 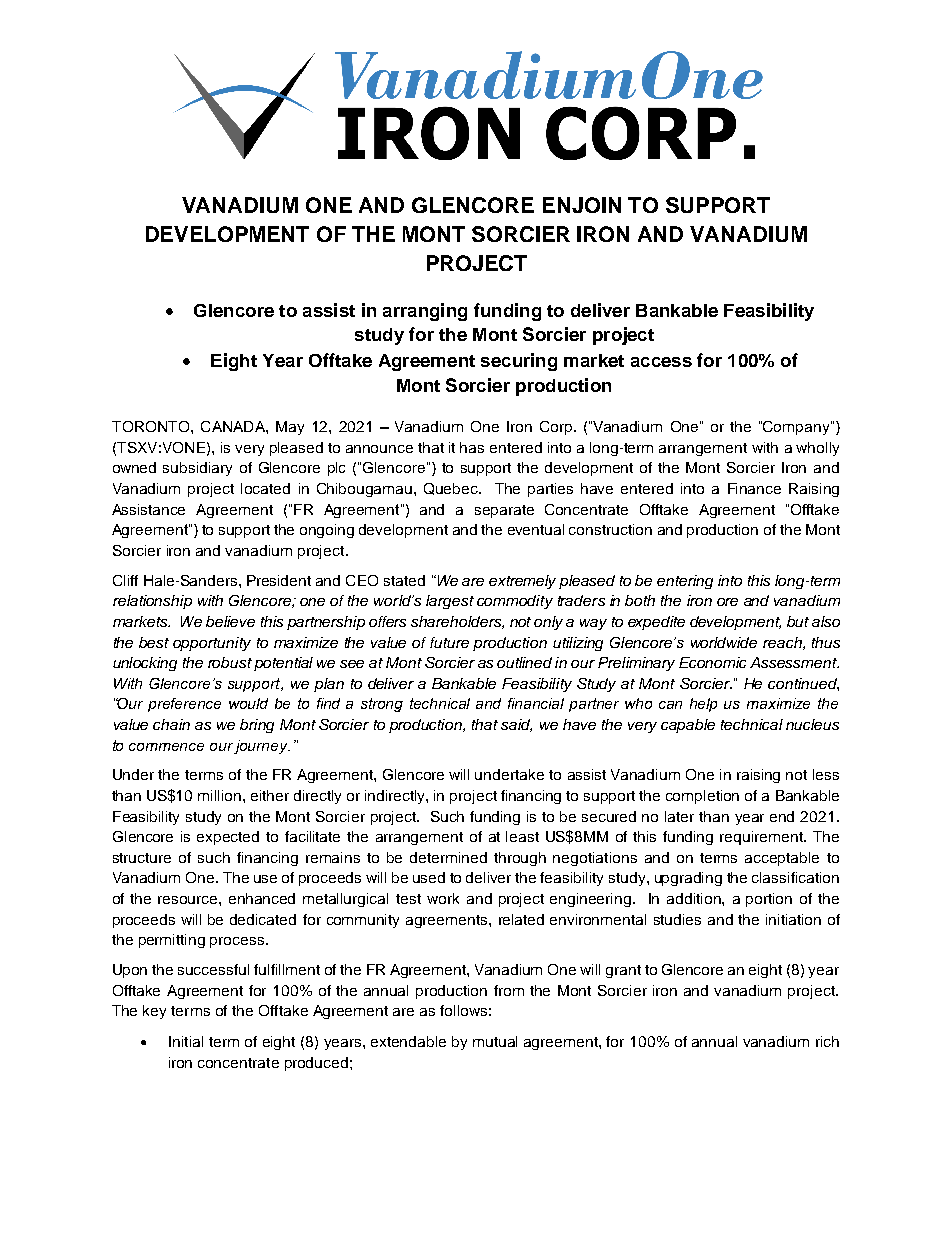 I want to click on access, so click(x=661, y=362).
